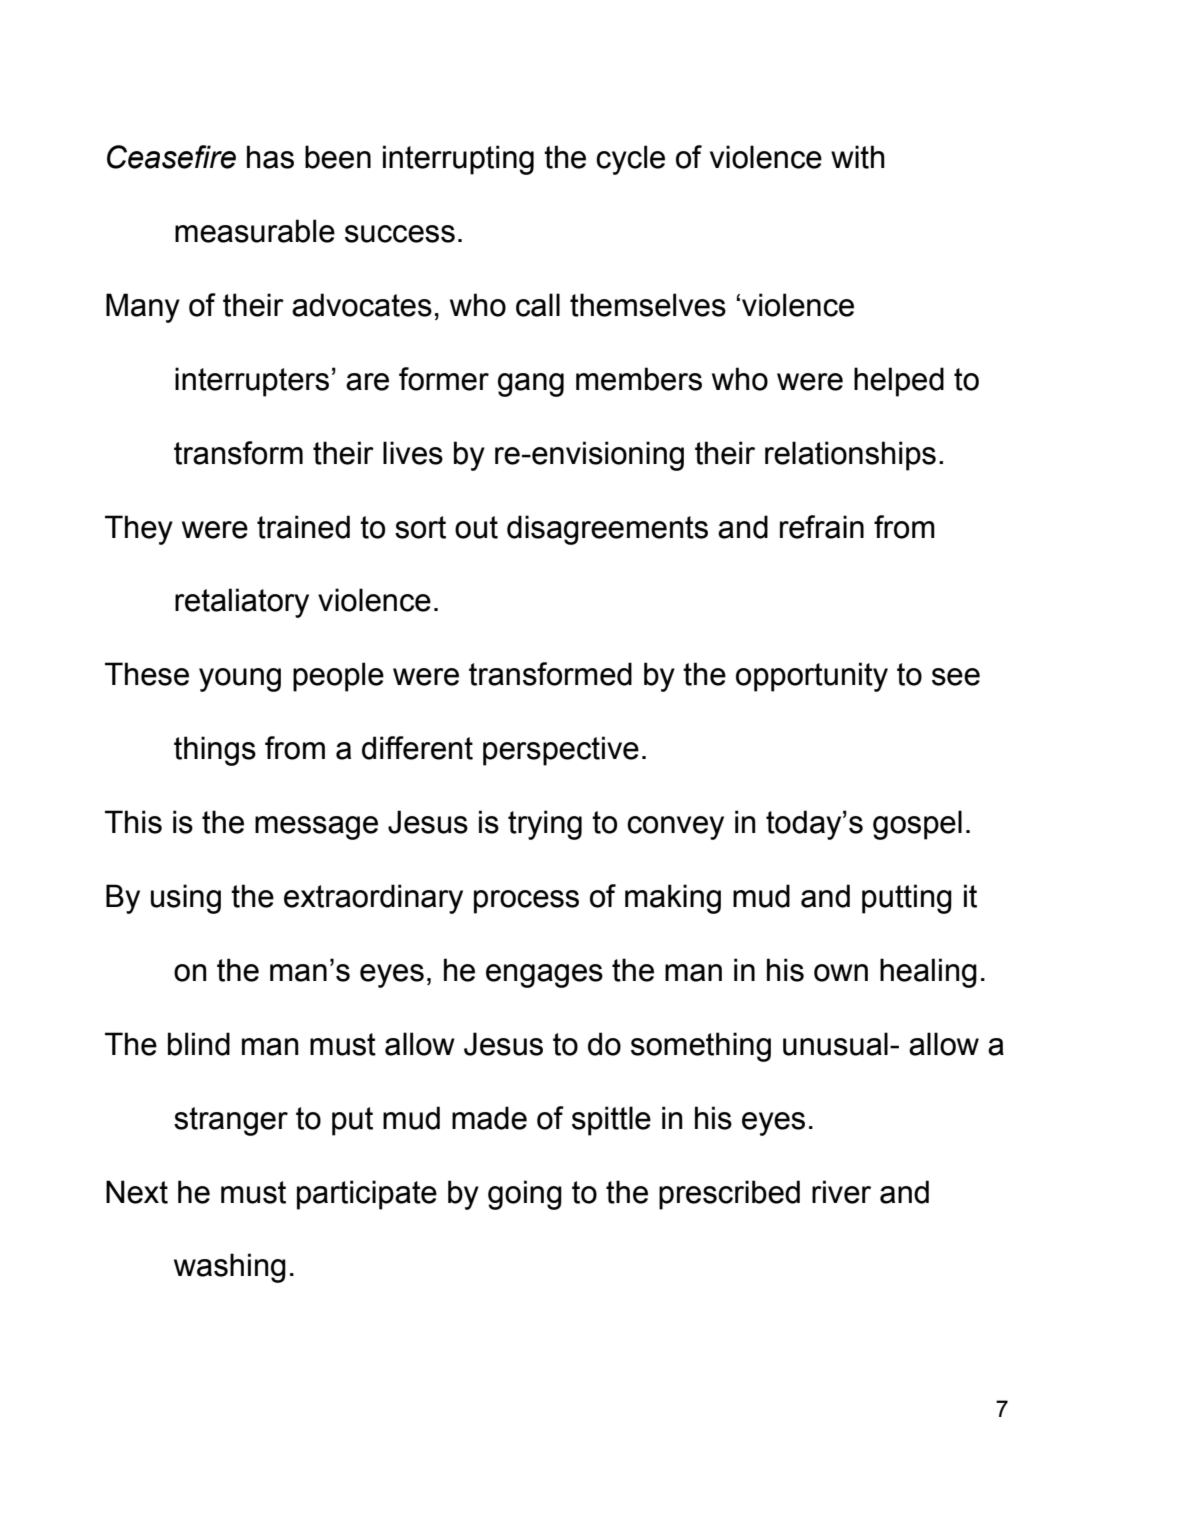 This page has height=1530, width=1183. Describe the element at coordinates (850, 456) in the page. I see `relationships` at that location.
